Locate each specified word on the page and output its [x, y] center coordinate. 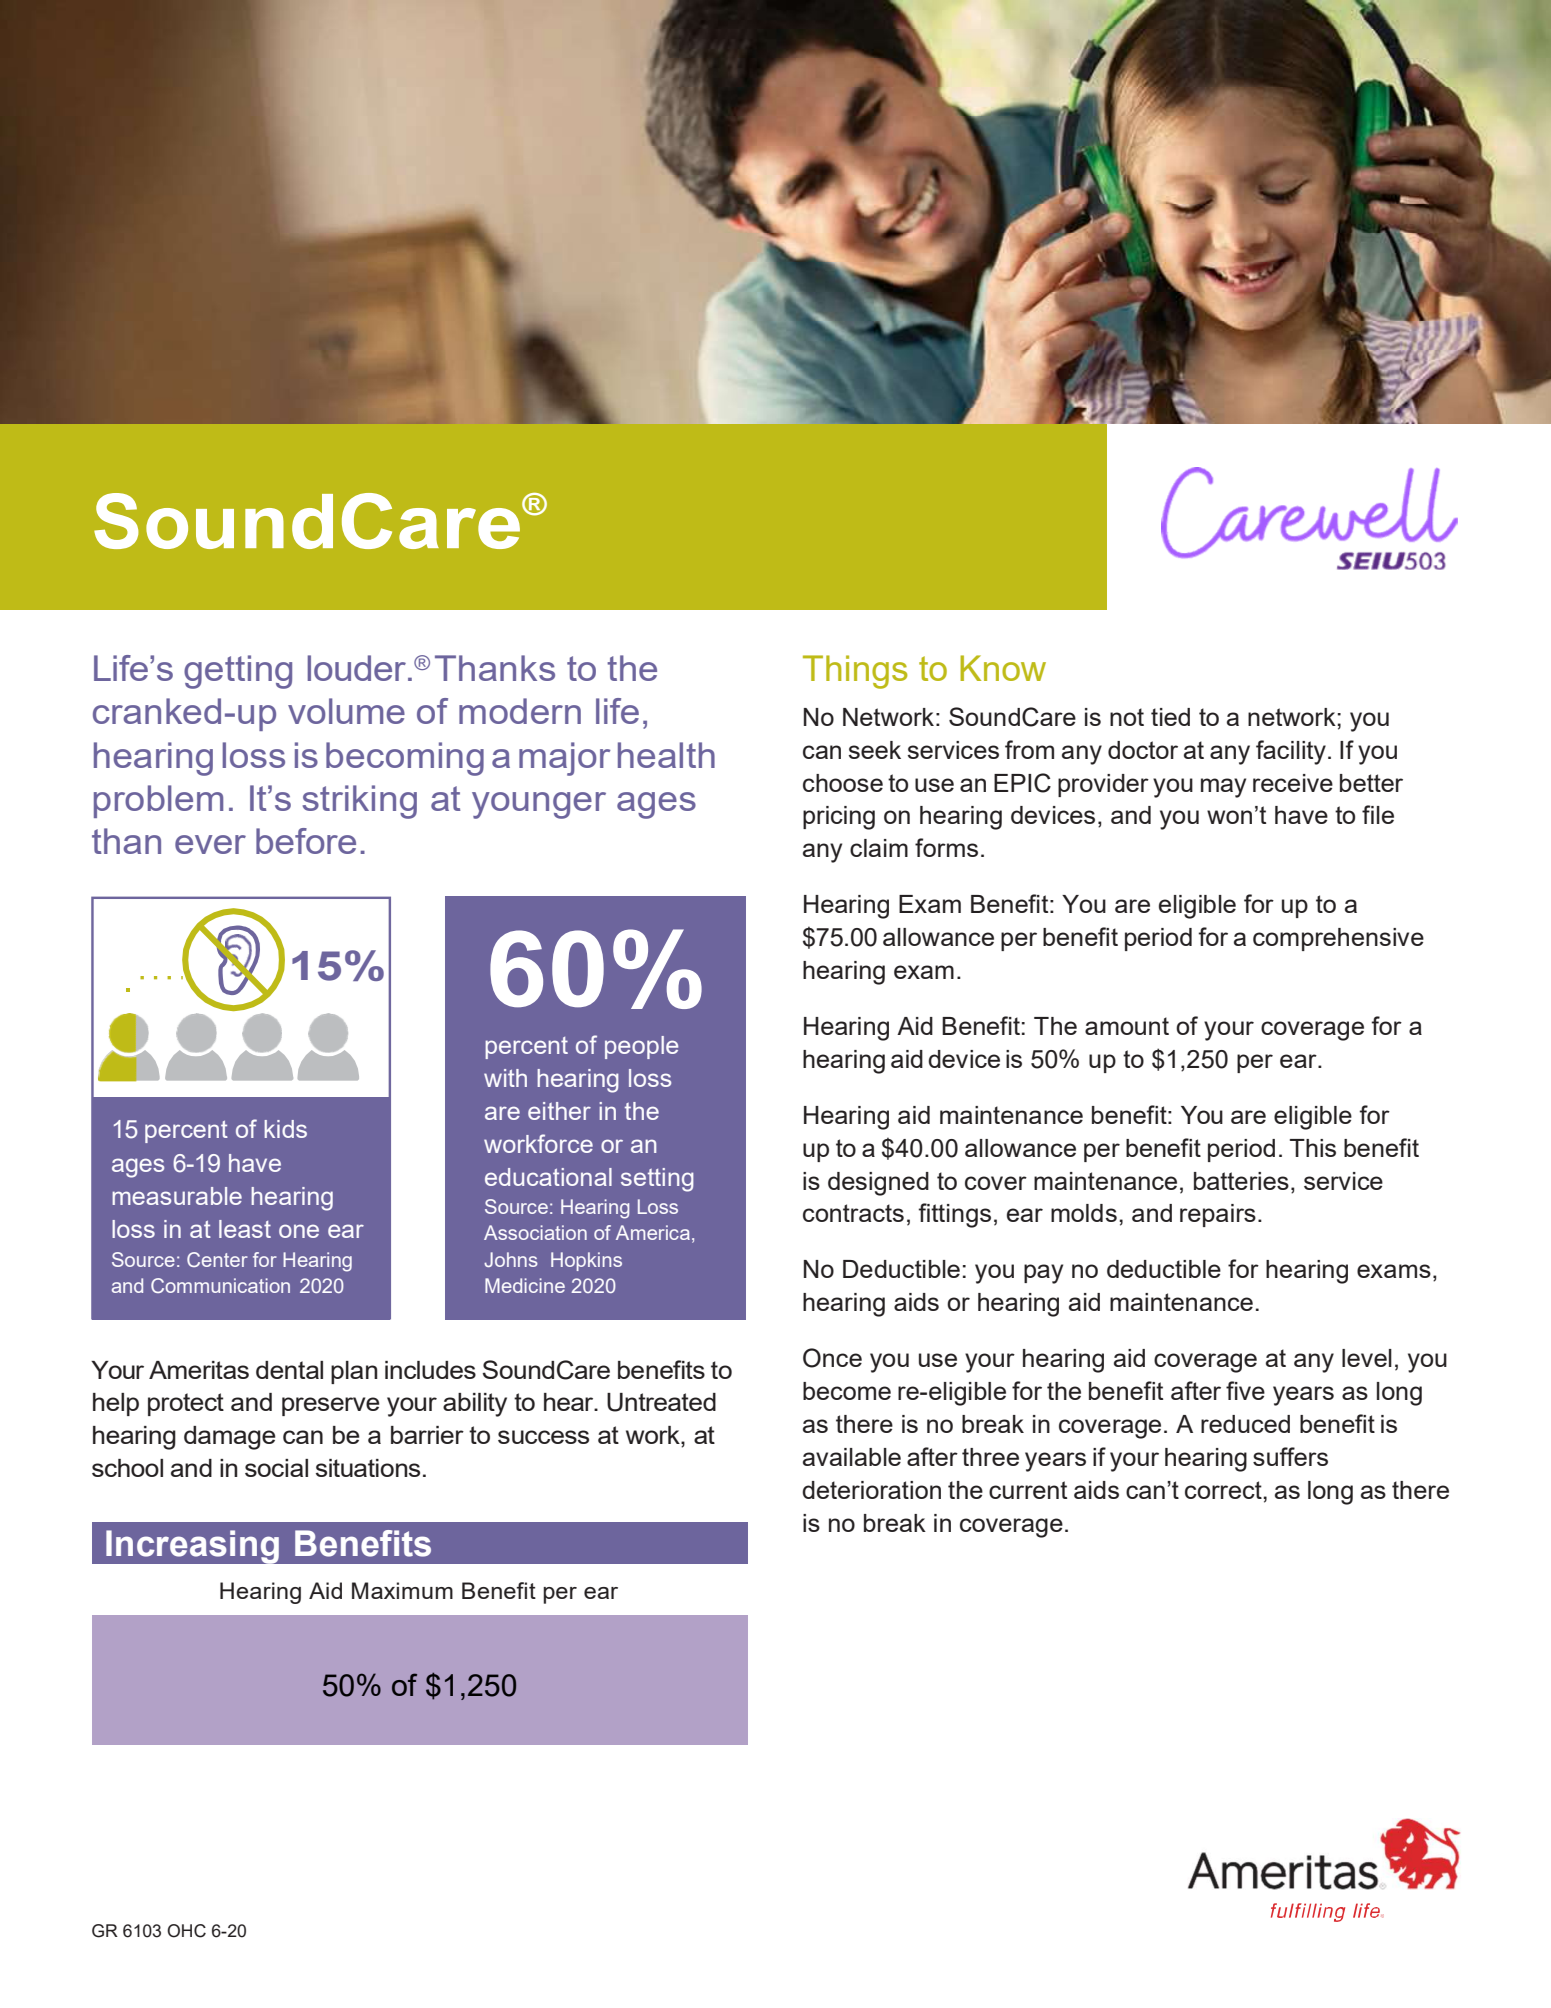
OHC [186, 1931]
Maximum [402, 1590]
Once [832, 1358]
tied [1170, 717]
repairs [1218, 1215]
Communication [220, 1285]
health [666, 755]
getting [238, 672]
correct [1224, 1490]
